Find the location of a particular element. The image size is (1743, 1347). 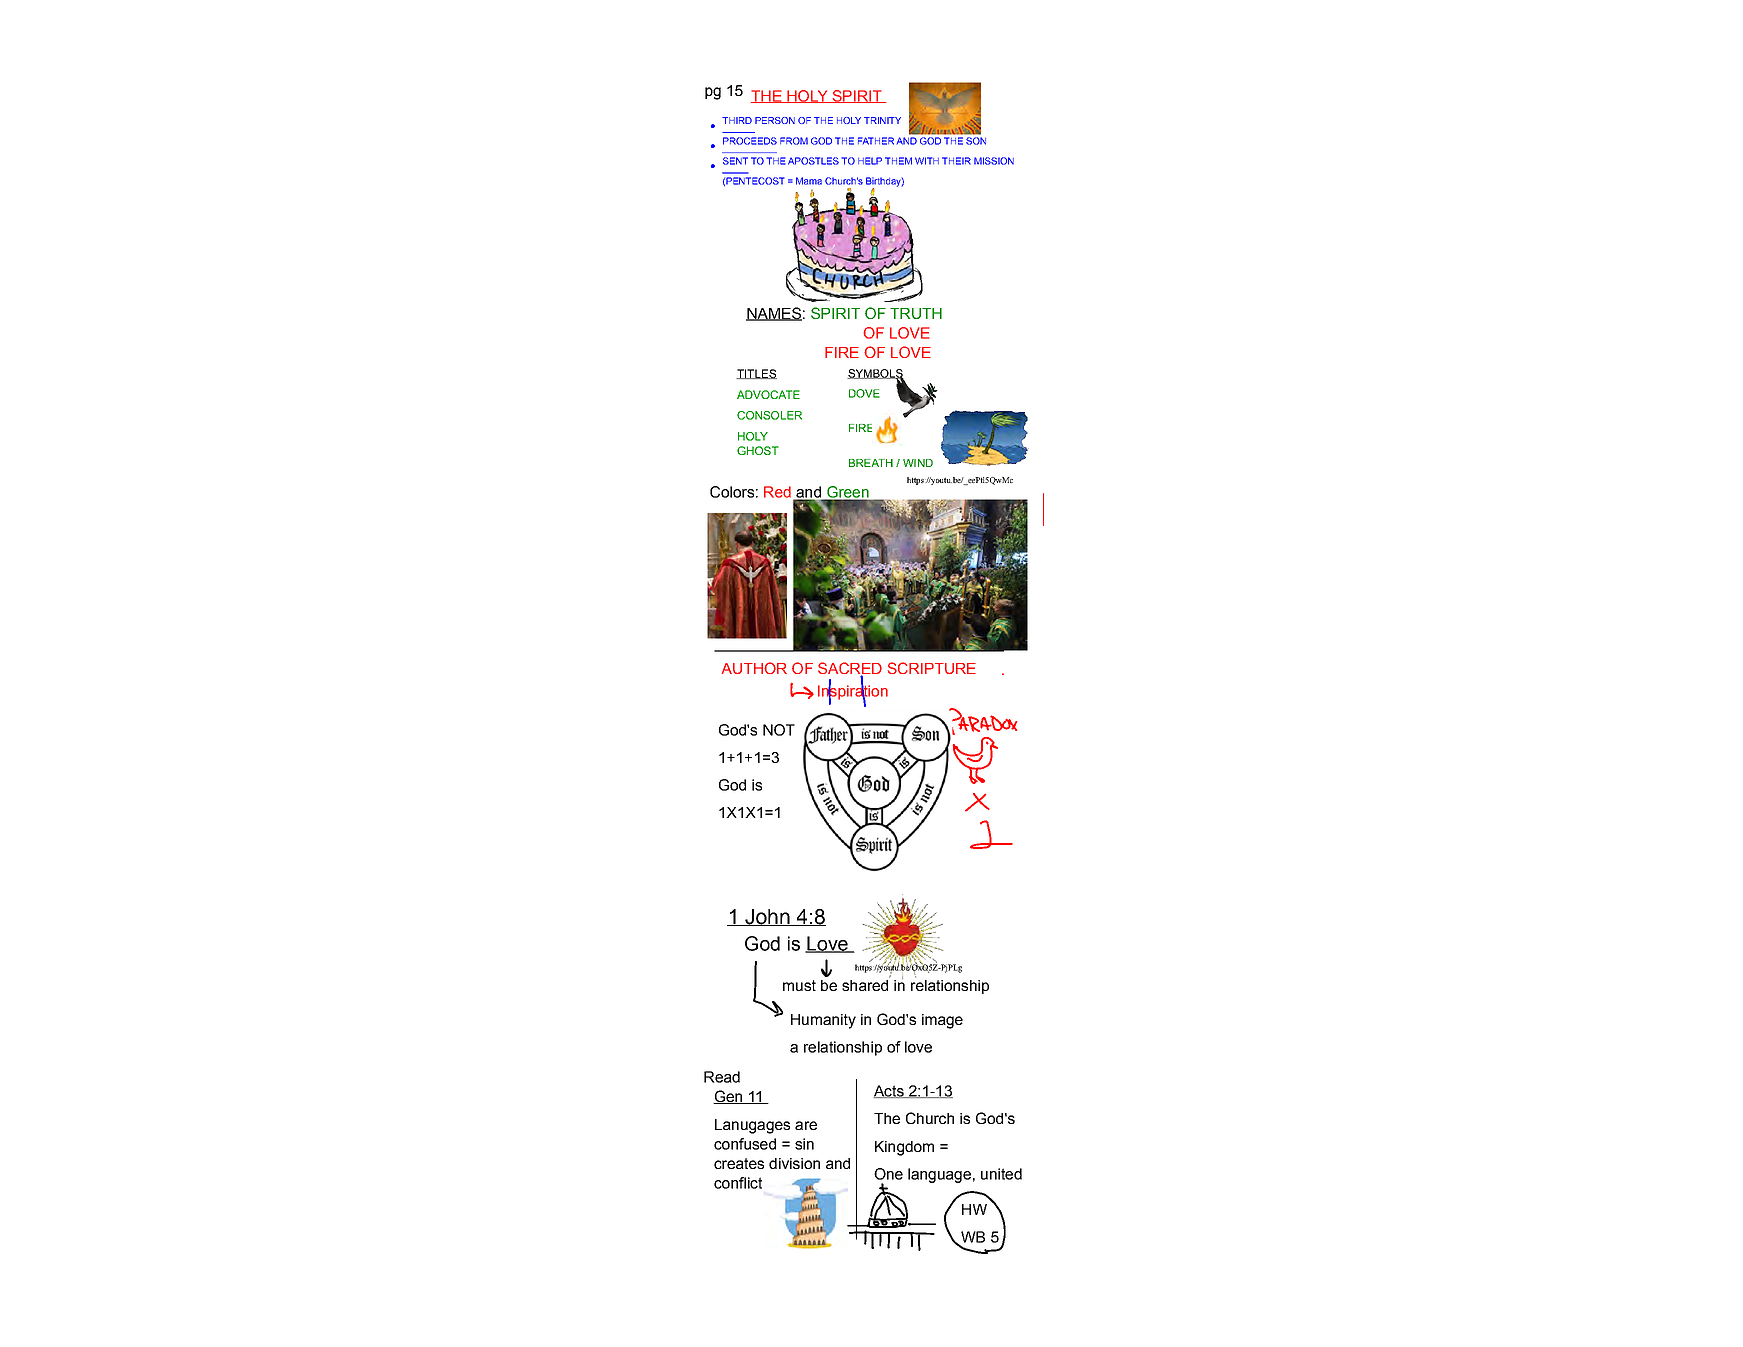

ADVOCATE is located at coordinates (768, 394).
